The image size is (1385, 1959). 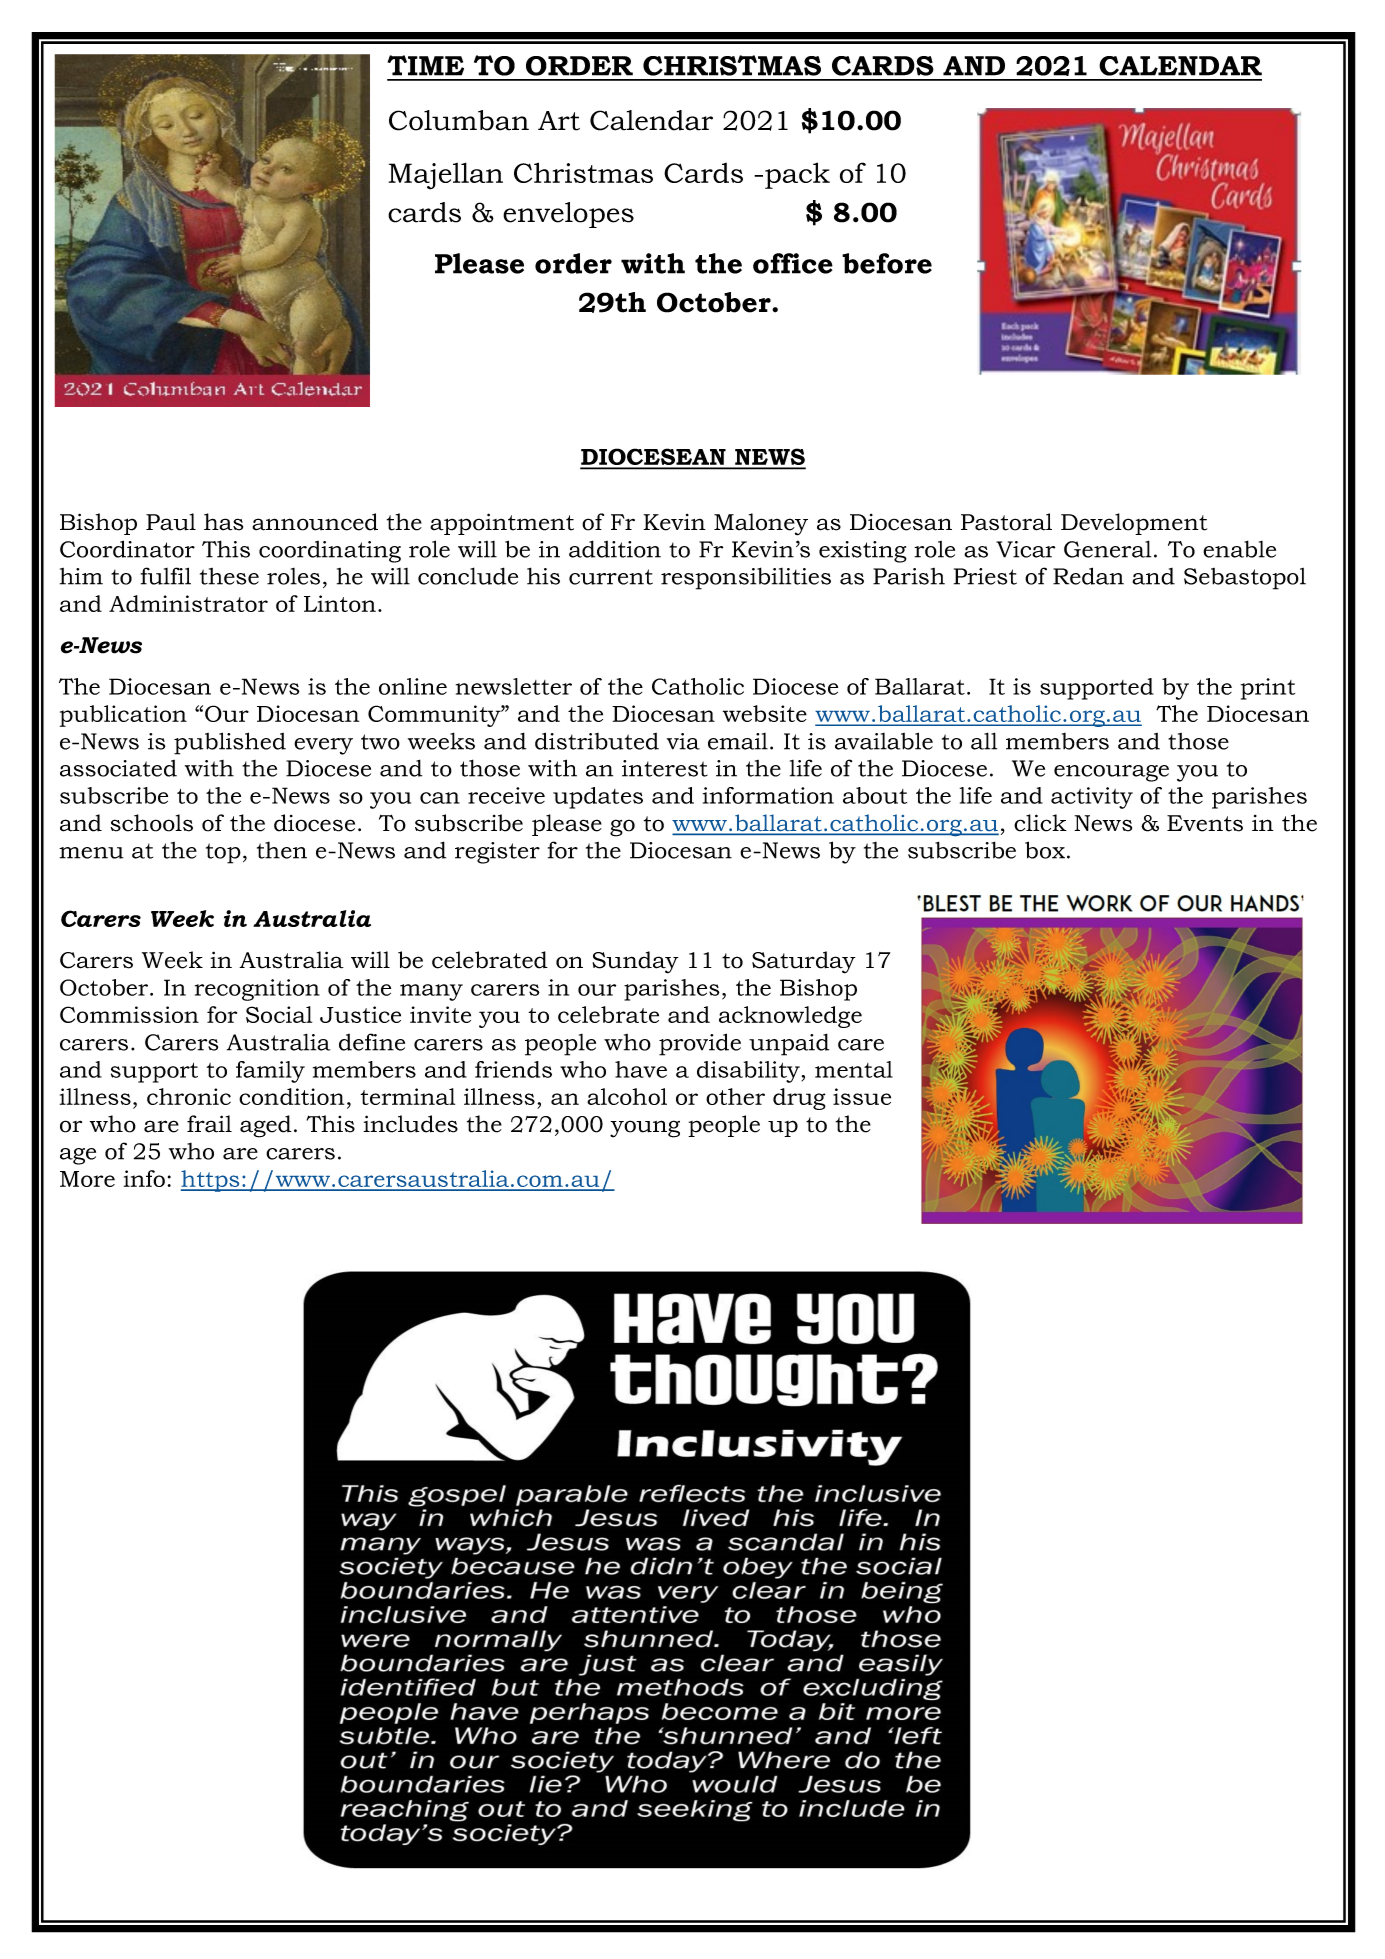 I want to click on young, so click(x=645, y=1129).
